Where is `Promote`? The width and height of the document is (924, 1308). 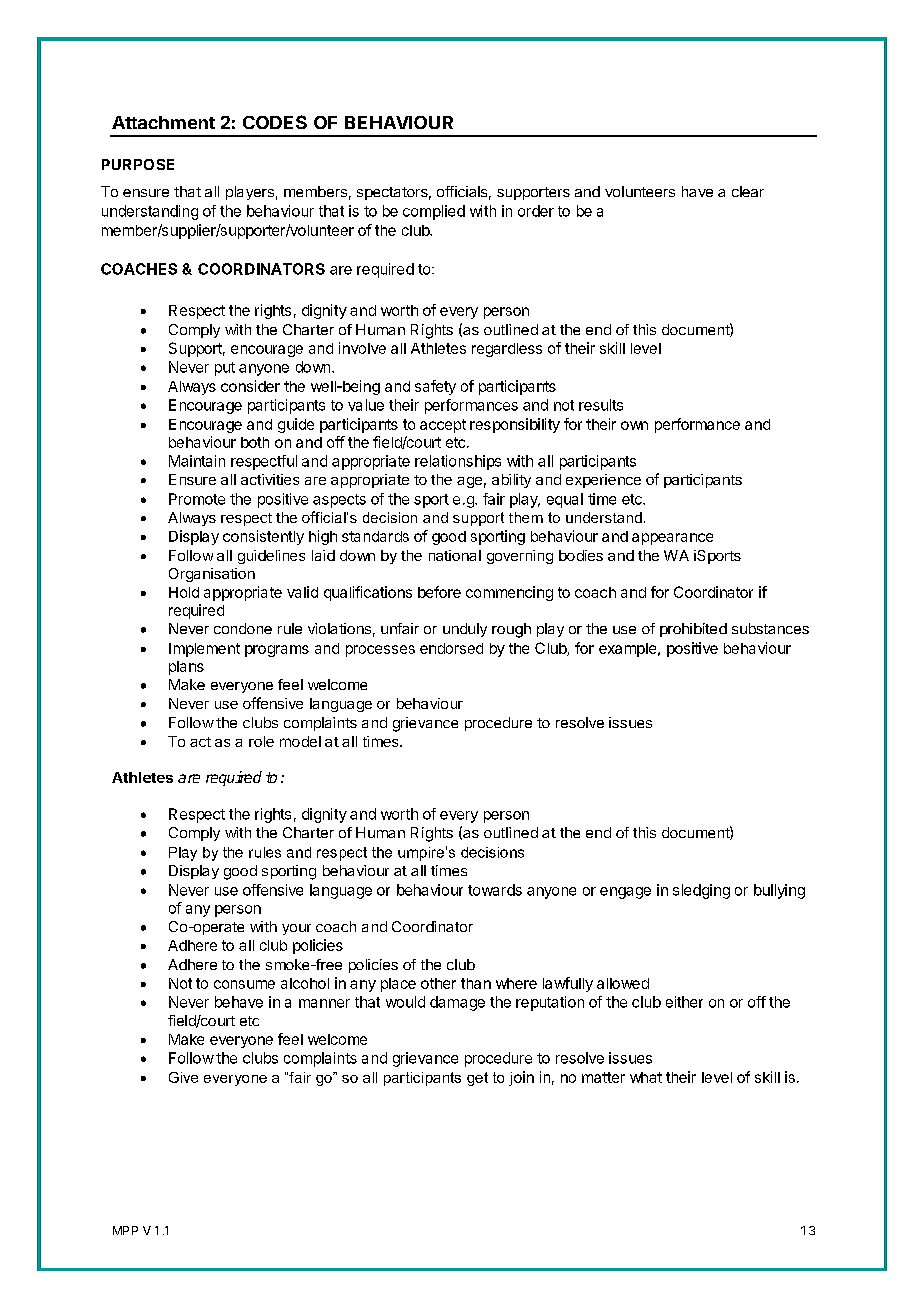 Promote is located at coordinates (197, 499).
